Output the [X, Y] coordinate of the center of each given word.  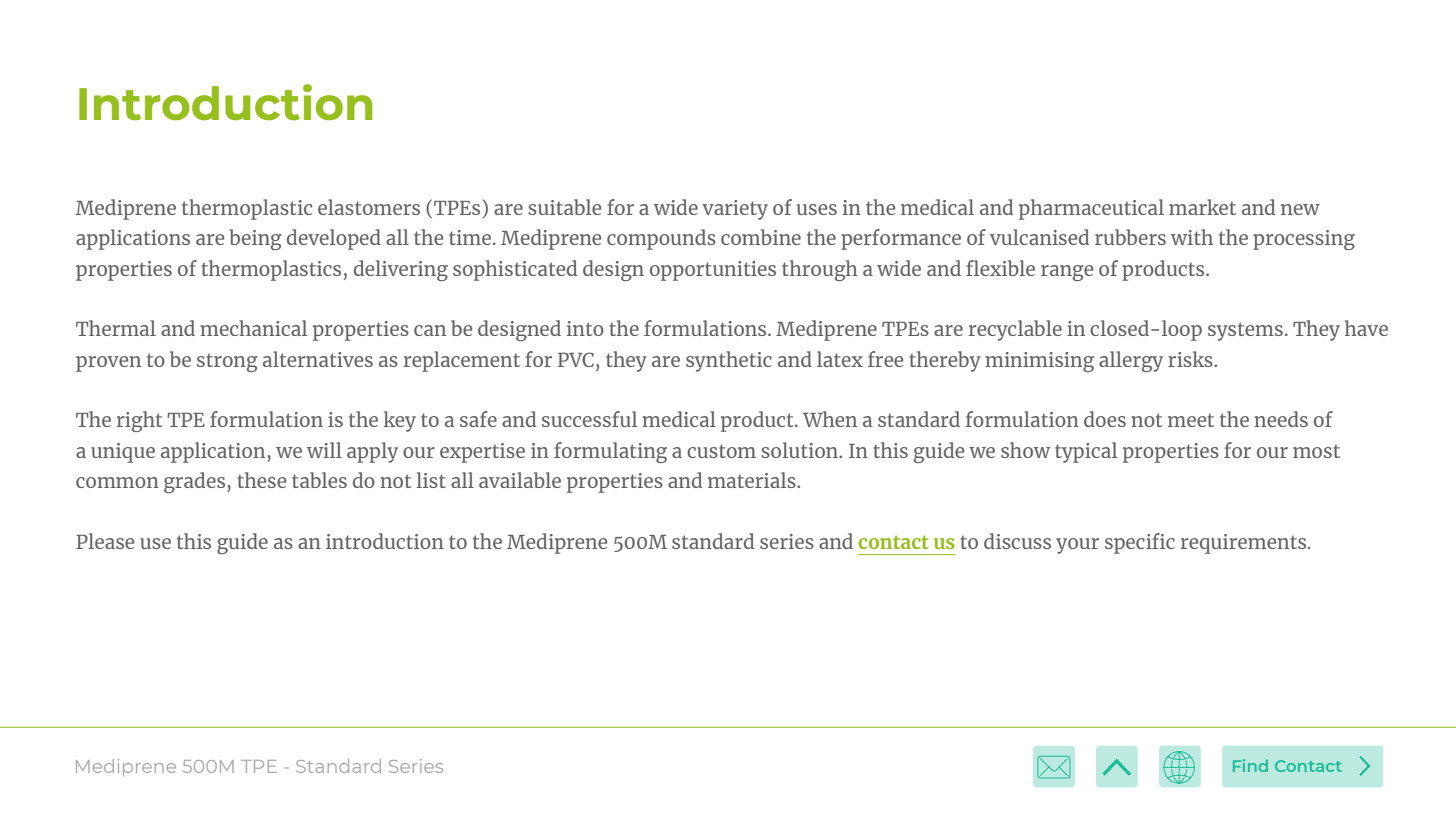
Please [105, 541]
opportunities [713, 271]
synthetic [729, 361]
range [1067, 273]
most [1316, 451]
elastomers [369, 207]
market [1202, 207]
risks [1191, 359]
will [324, 450]
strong [227, 362]
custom [721, 451]
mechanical [254, 328]
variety [735, 210]
